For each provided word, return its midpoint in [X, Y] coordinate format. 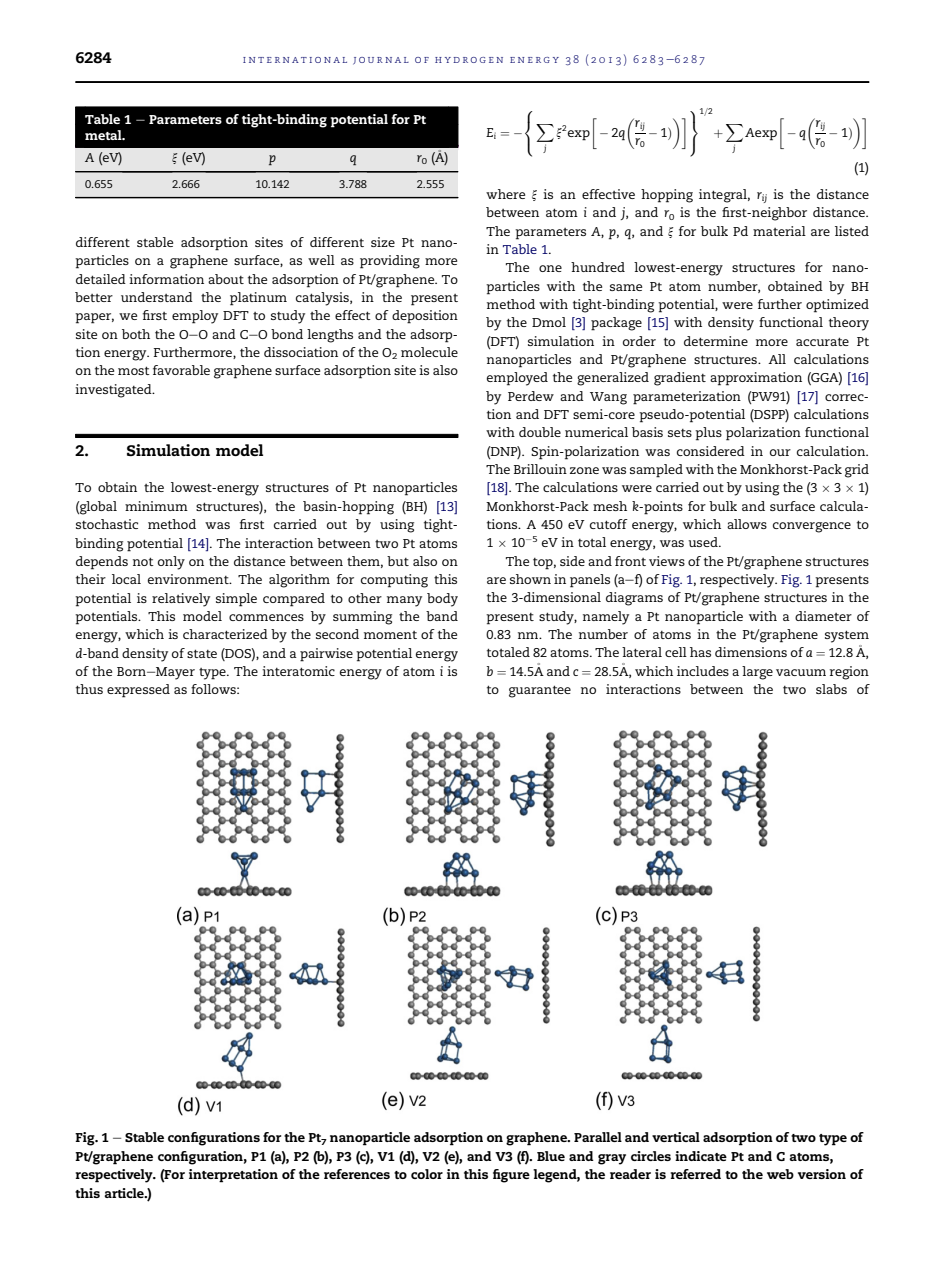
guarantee [540, 691]
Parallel [598, 1137]
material [779, 231]
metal [104, 135]
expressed [138, 691]
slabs [831, 689]
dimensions [751, 652]
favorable [181, 370]
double [540, 432]
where [505, 194]
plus [708, 434]
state [202, 653]
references [357, 1174]
